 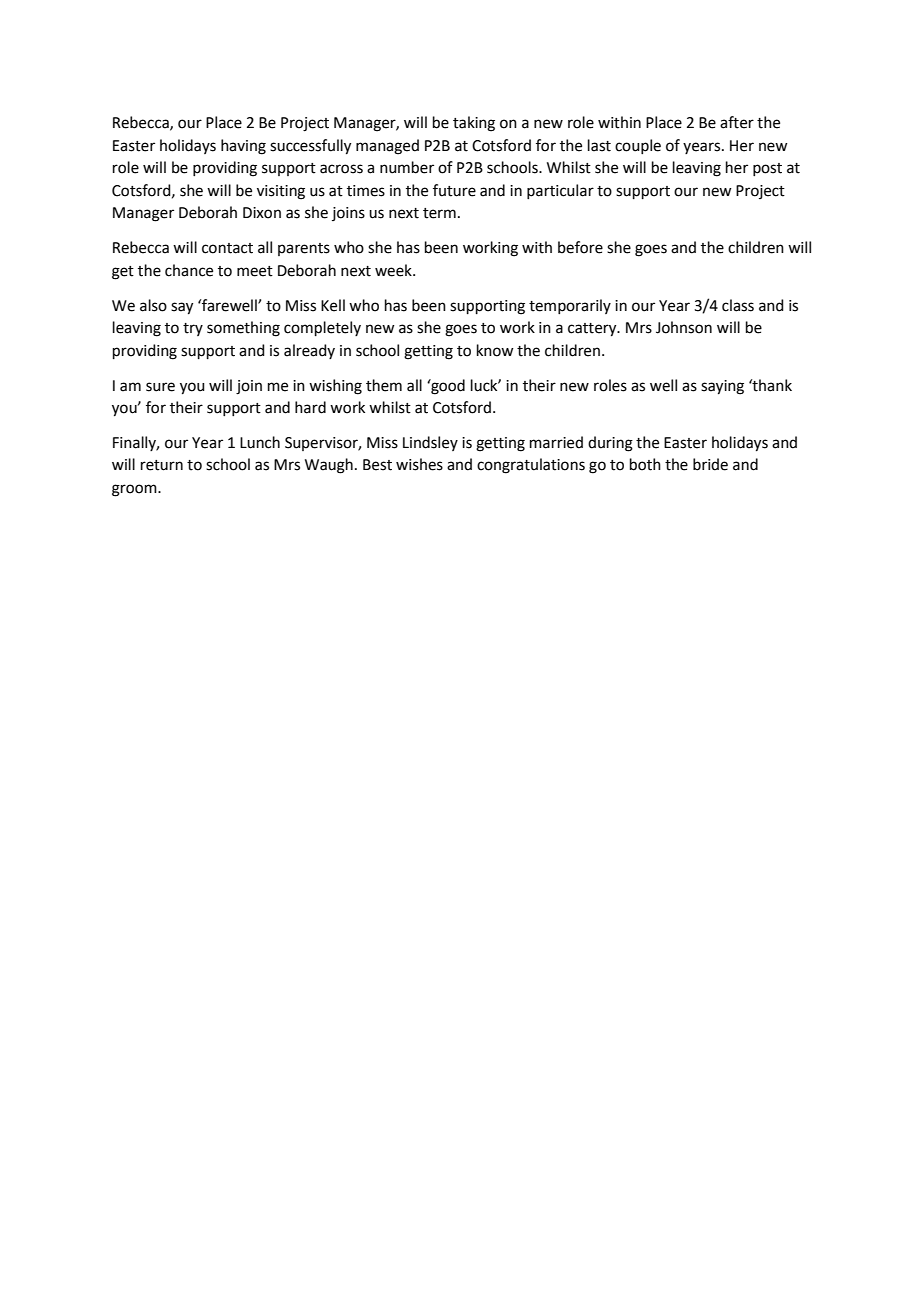 I want to click on return, so click(x=162, y=465).
